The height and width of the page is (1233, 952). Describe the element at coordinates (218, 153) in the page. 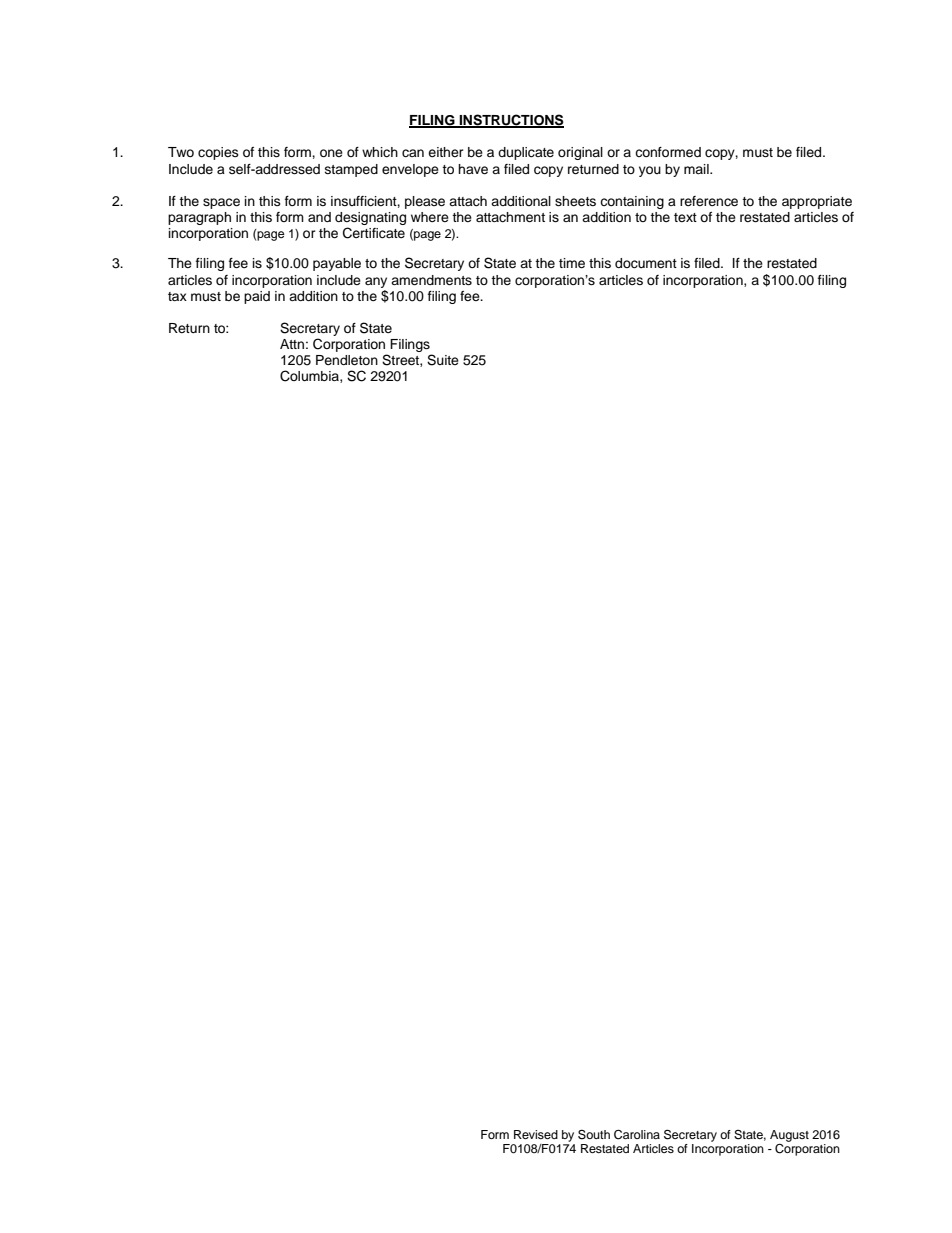

I see `copies` at that location.
